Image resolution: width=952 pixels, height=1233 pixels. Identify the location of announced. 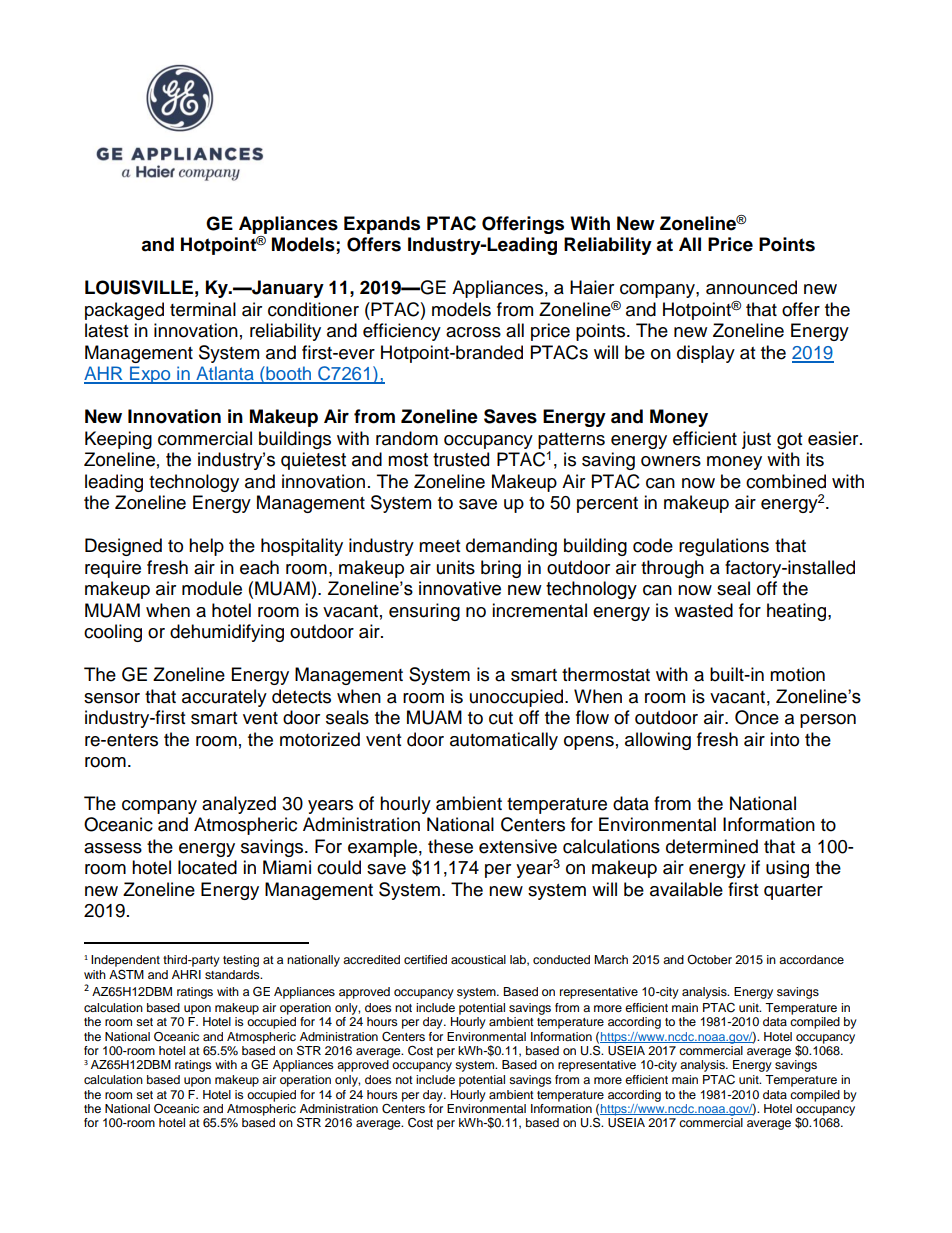
(751, 287).
